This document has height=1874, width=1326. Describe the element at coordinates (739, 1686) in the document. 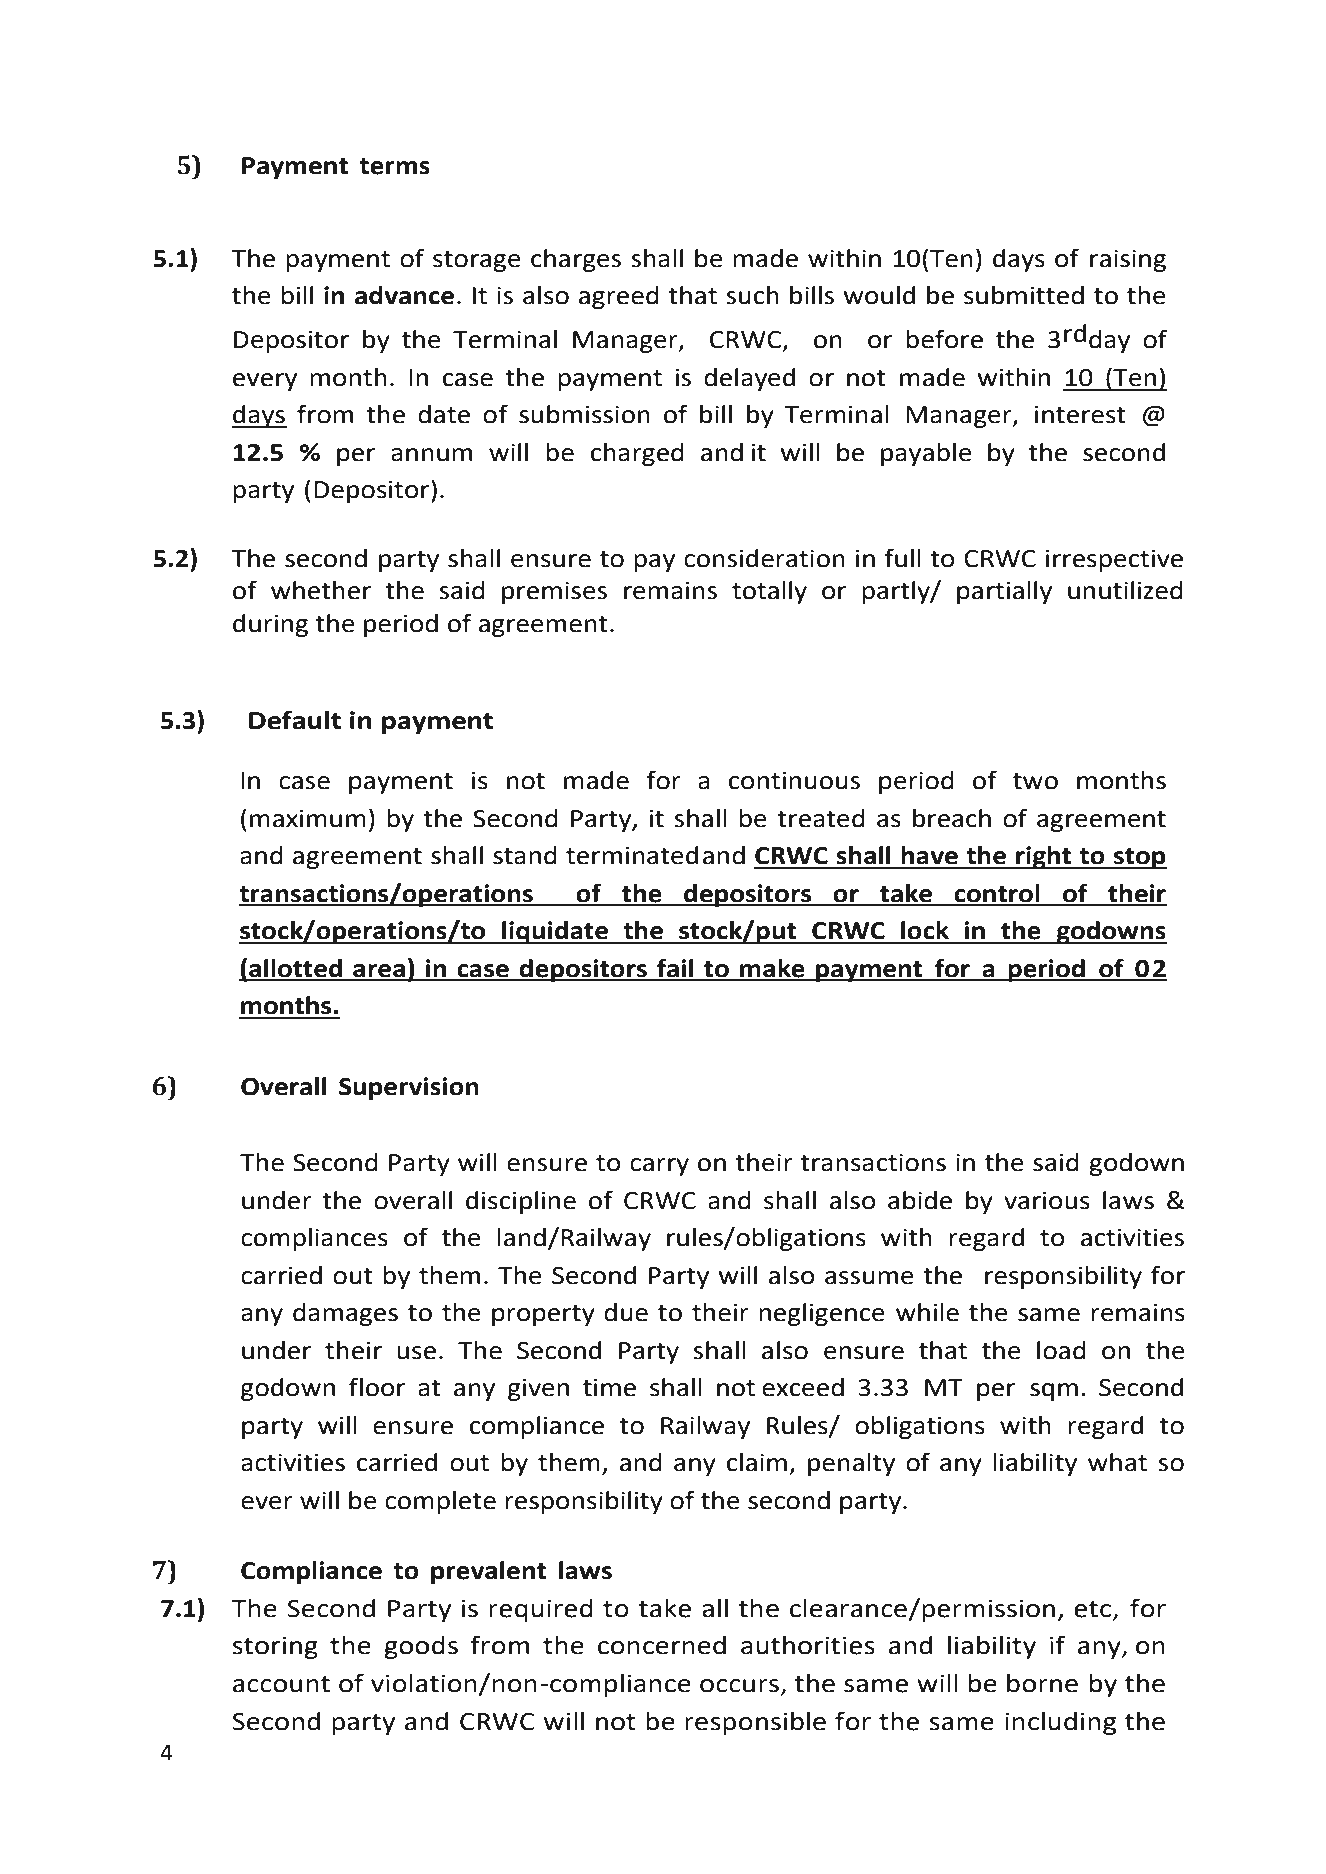

I see `occurs` at that location.
